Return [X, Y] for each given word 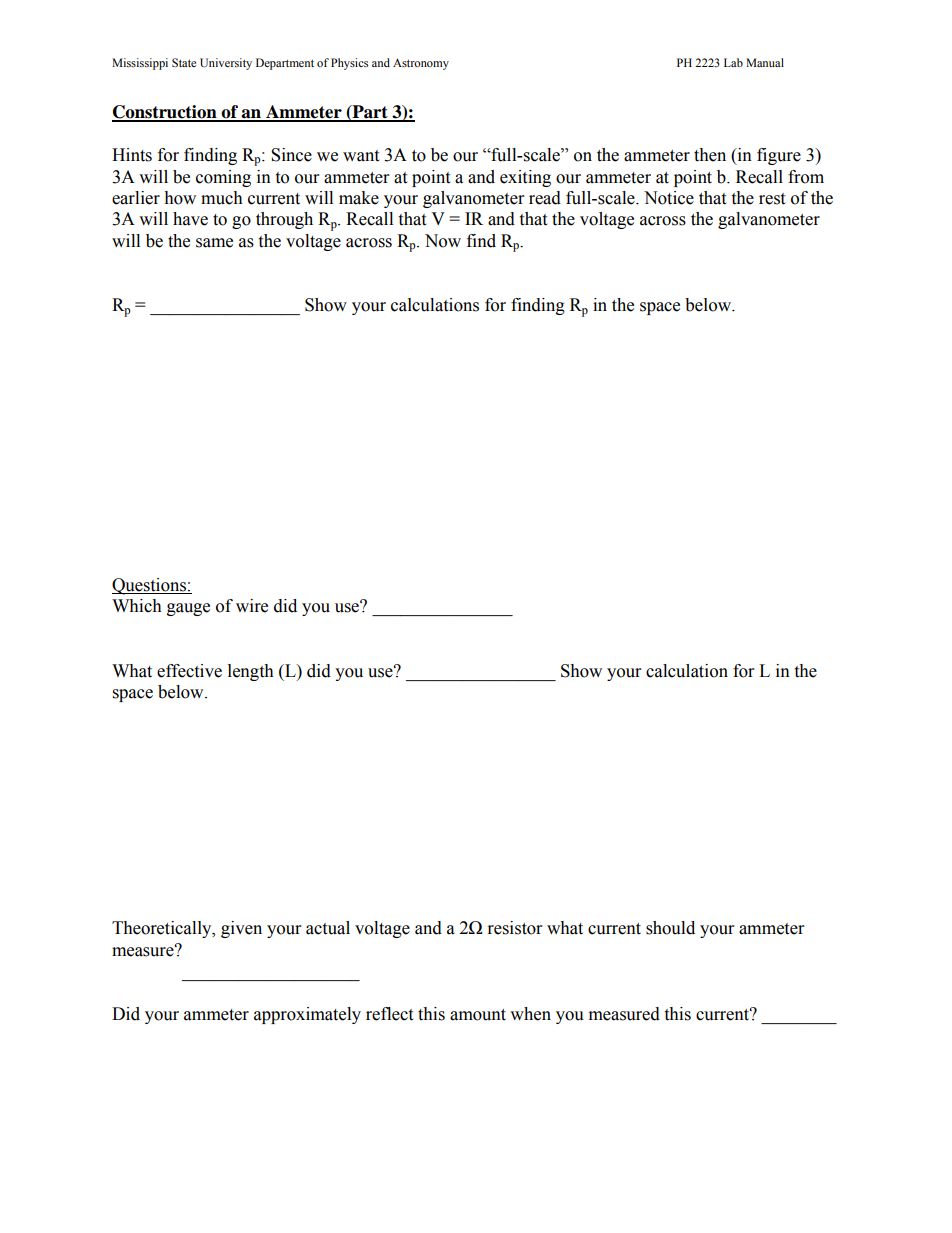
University [226, 64]
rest [772, 199]
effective [189, 671]
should [670, 928]
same [214, 243]
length [251, 672]
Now [443, 241]
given [241, 929]
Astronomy [421, 64]
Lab [733, 62]
